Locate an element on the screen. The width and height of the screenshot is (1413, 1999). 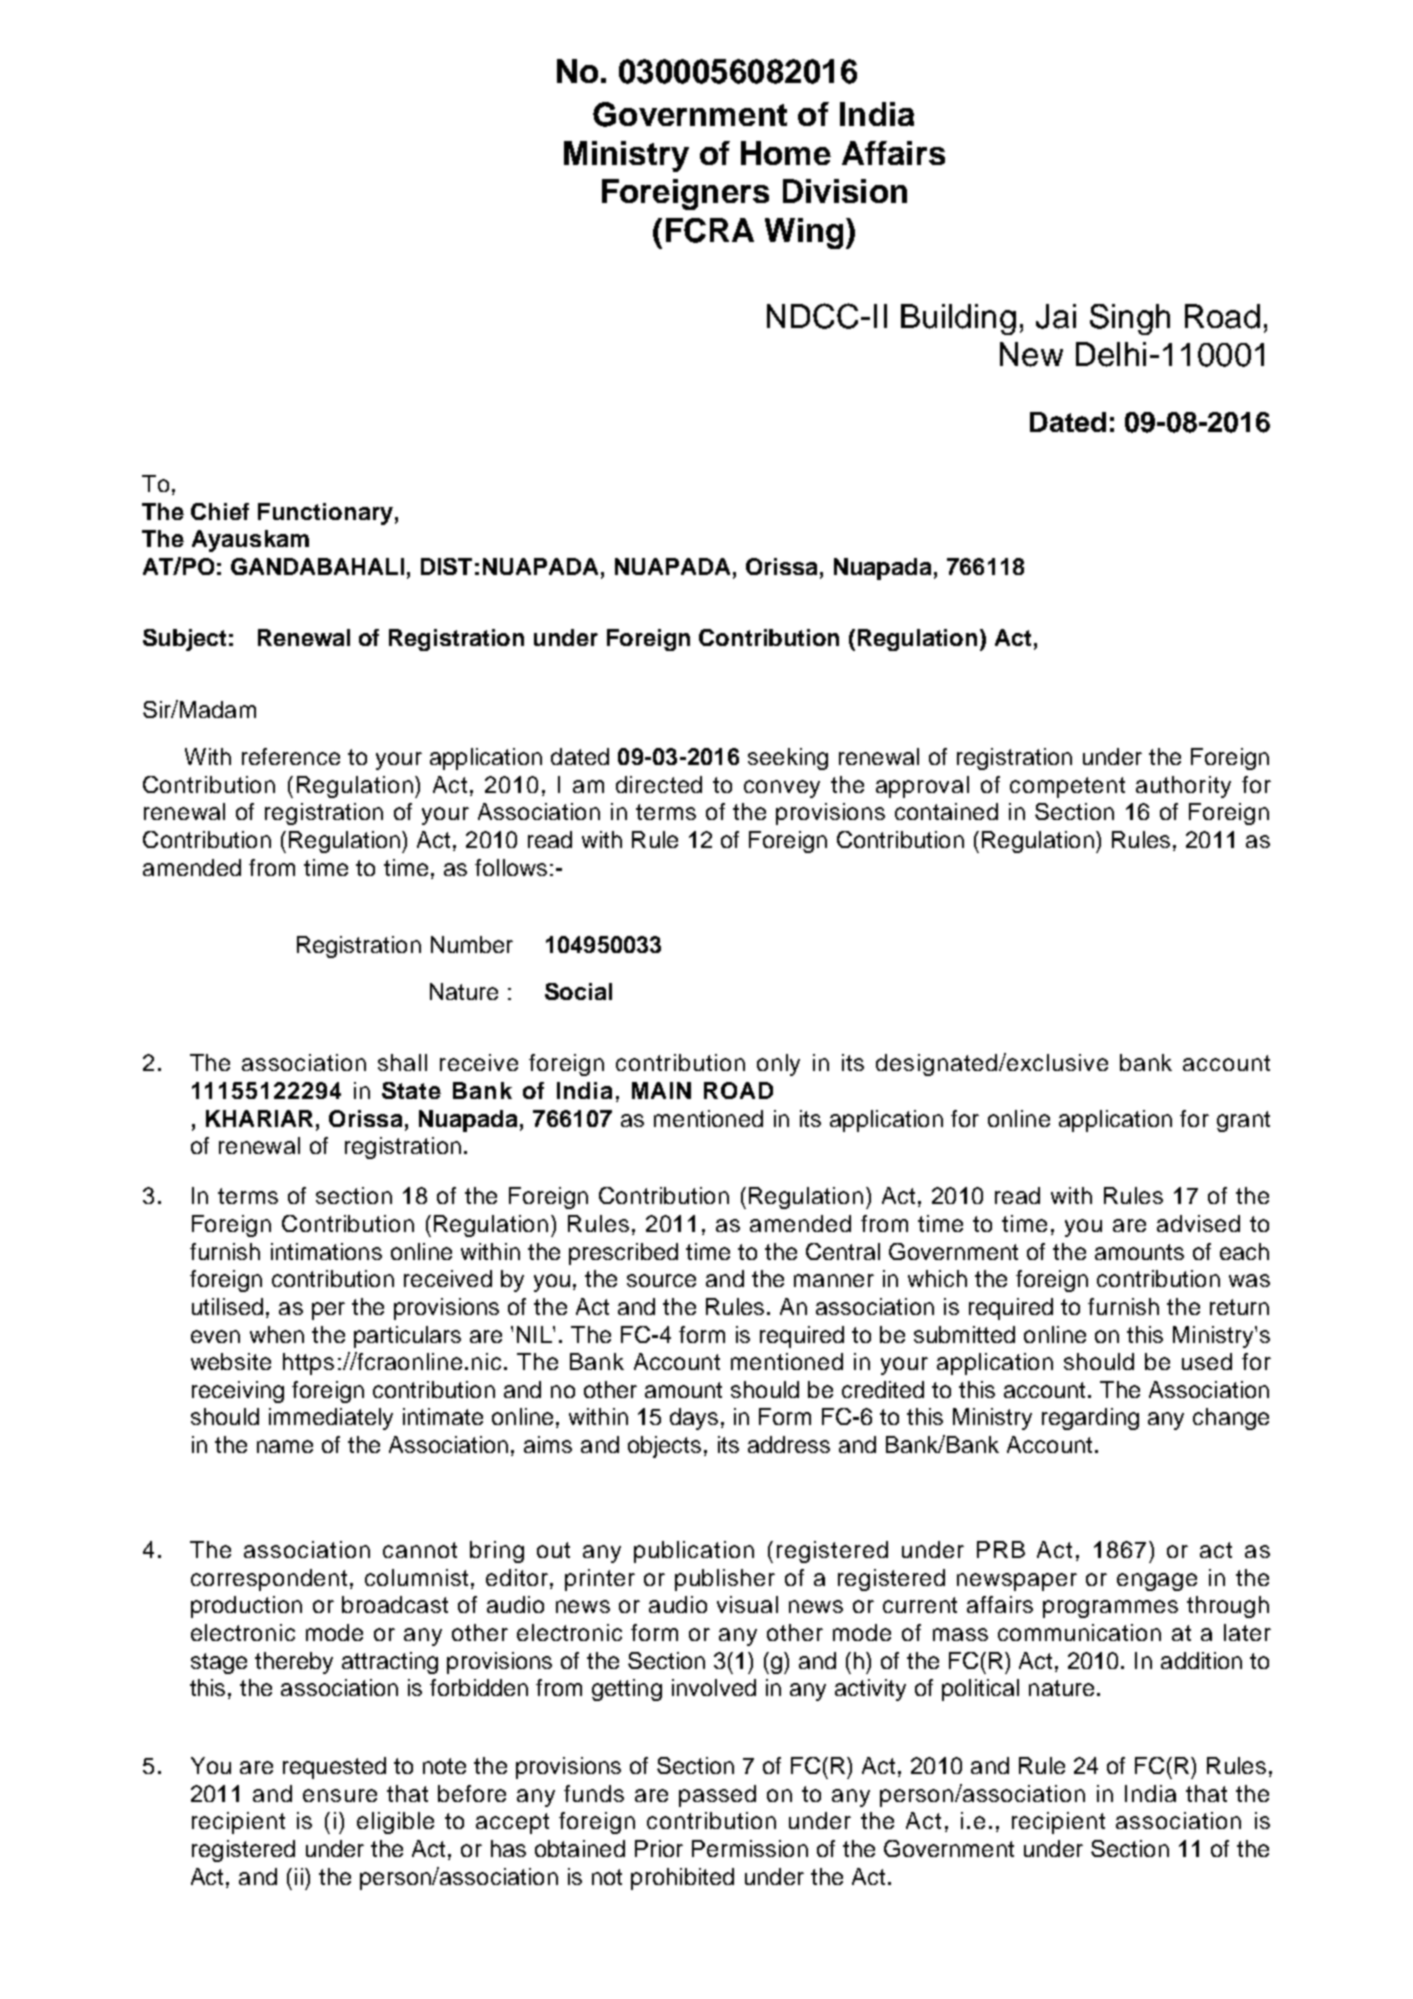
ensure is located at coordinates (340, 1795).
